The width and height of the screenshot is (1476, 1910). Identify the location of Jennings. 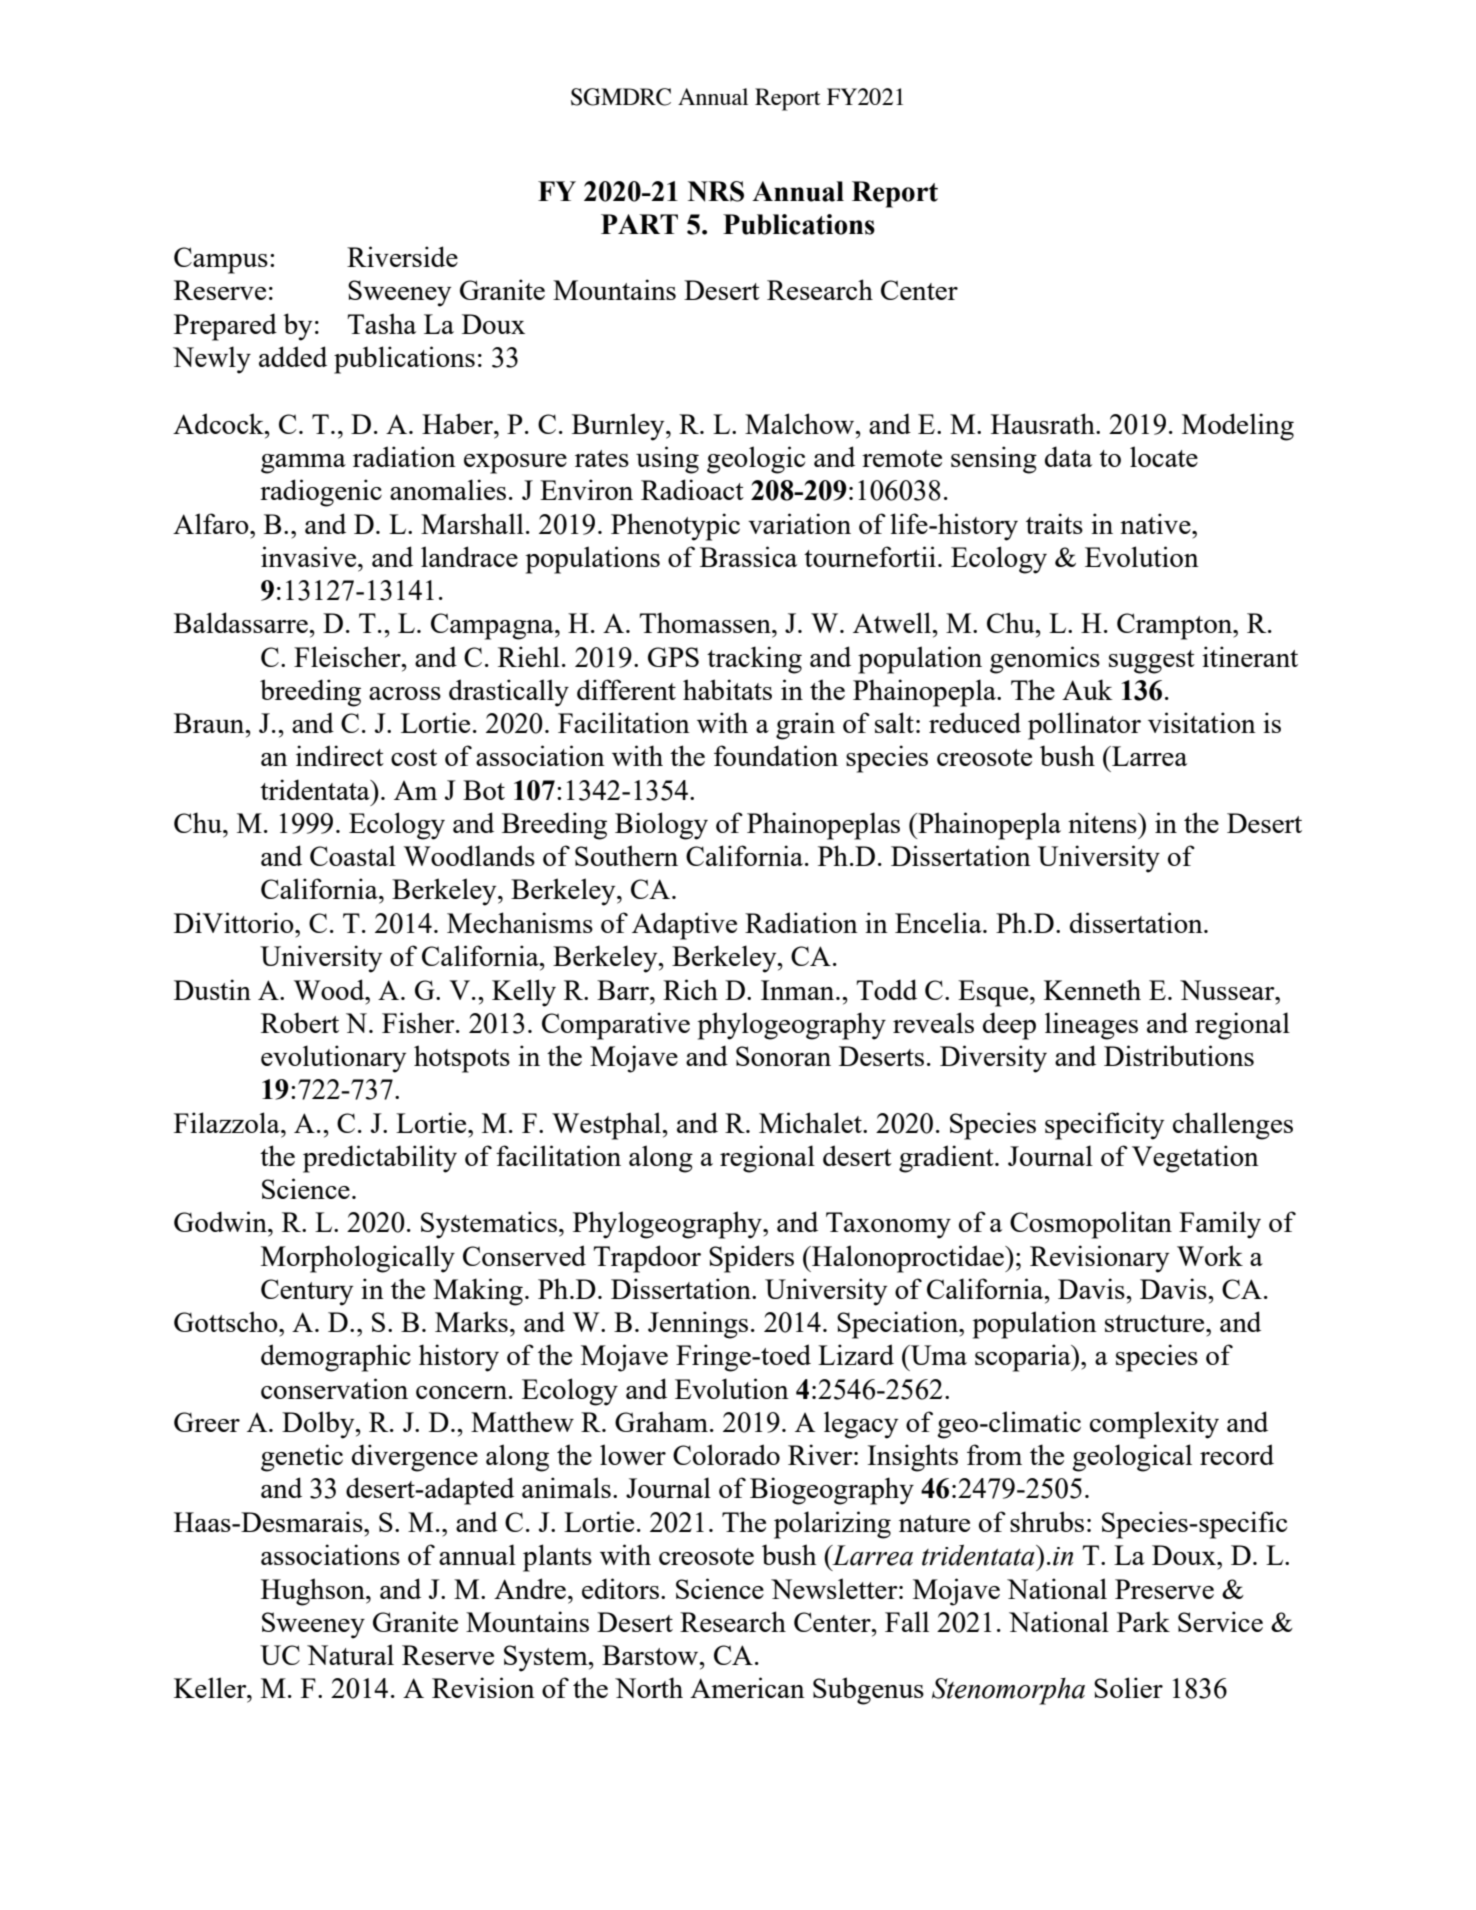
(698, 1325).
